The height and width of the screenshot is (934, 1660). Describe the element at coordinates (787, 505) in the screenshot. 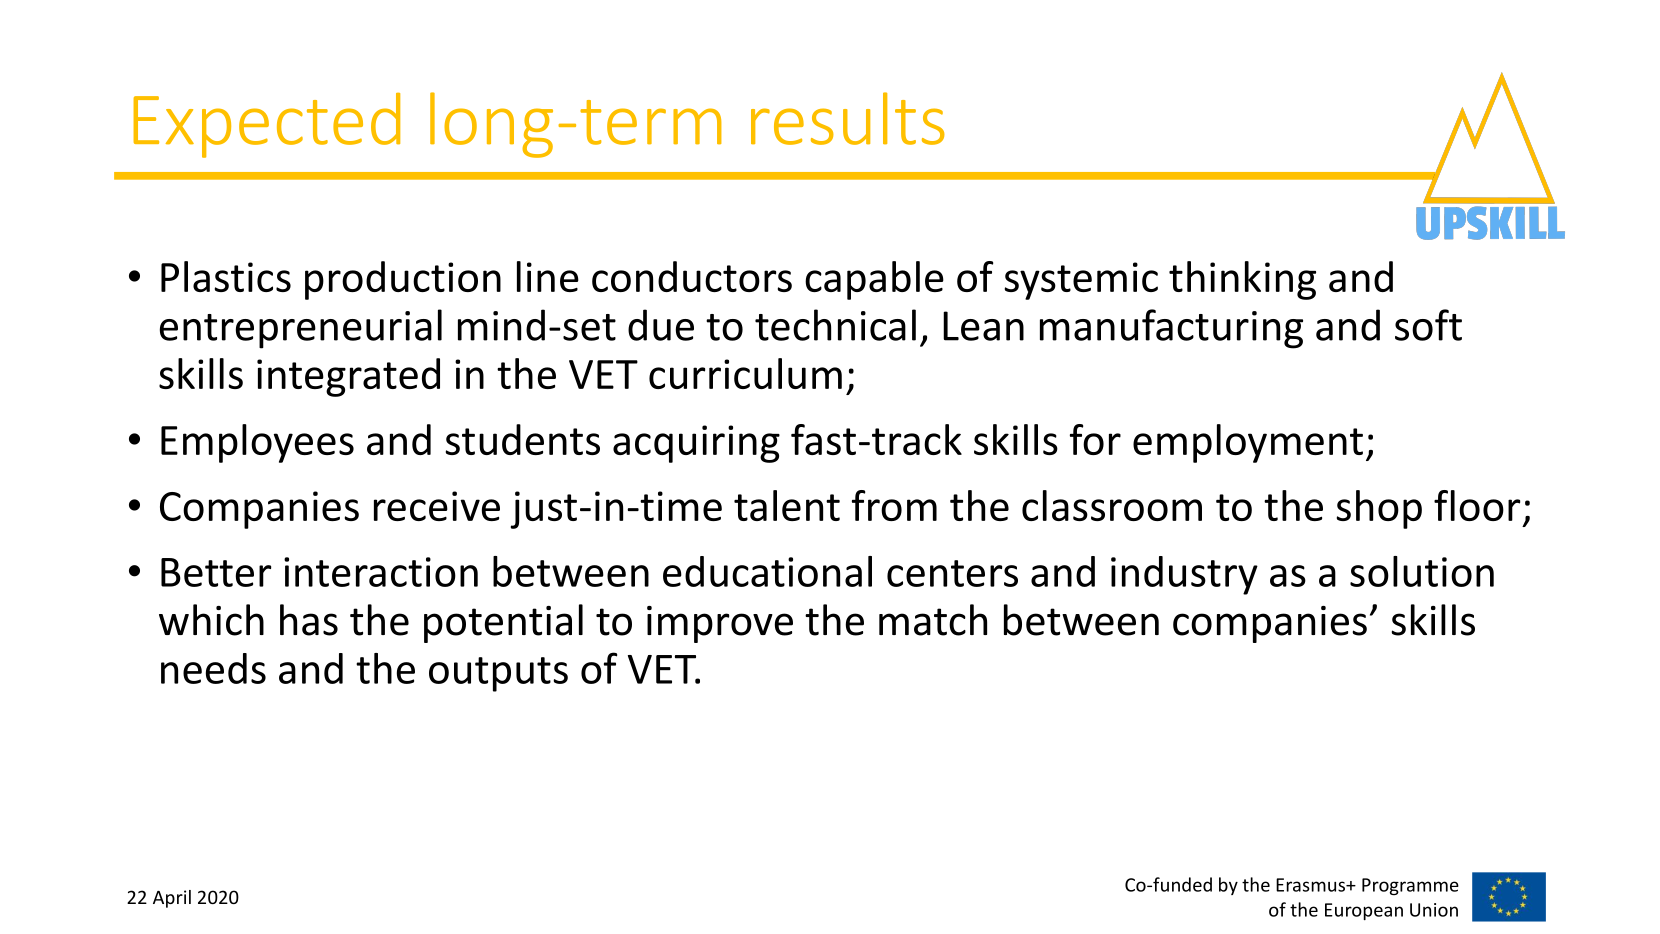

I see `talent` at that location.
